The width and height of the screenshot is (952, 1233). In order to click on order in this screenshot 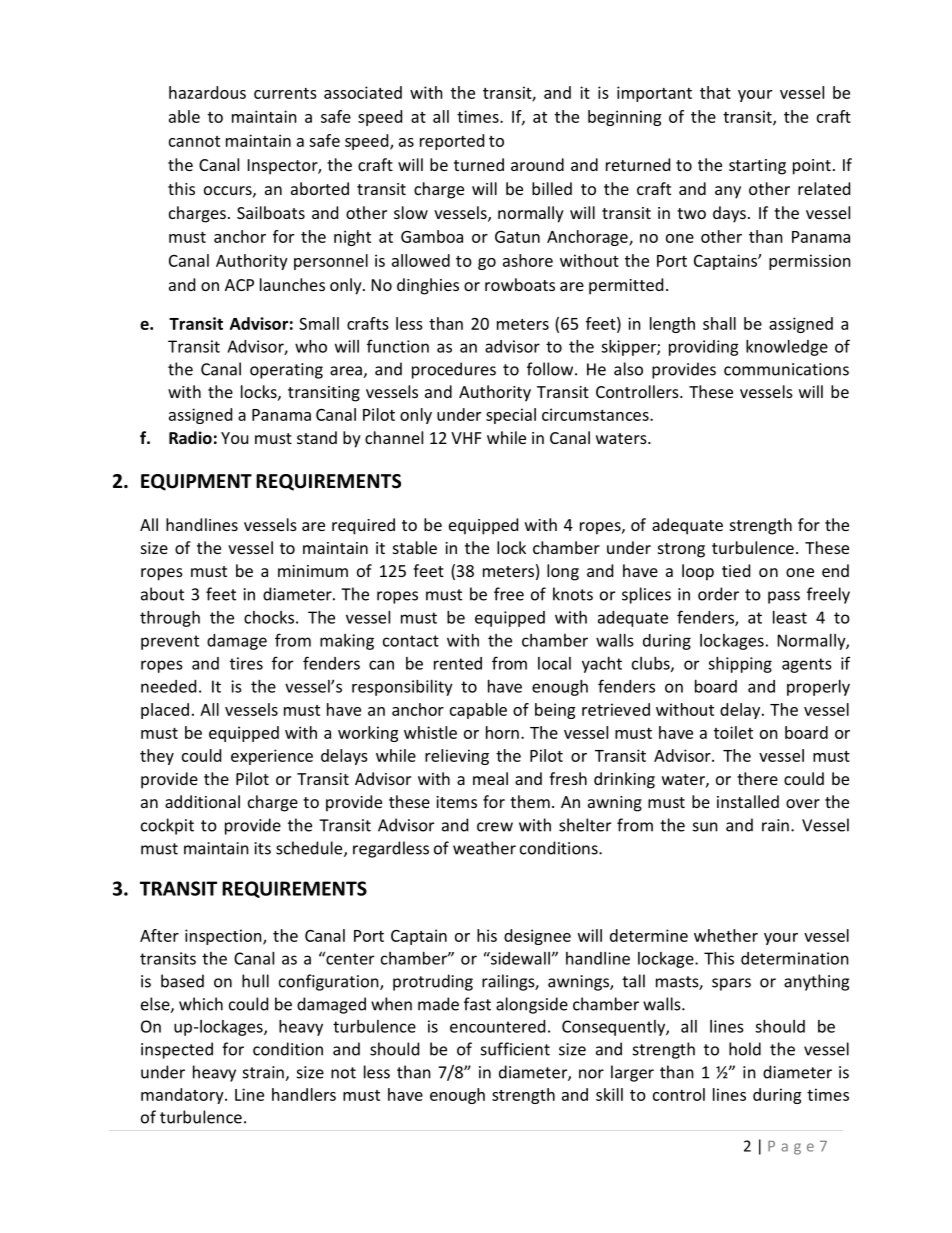, I will do `click(718, 594)`.
